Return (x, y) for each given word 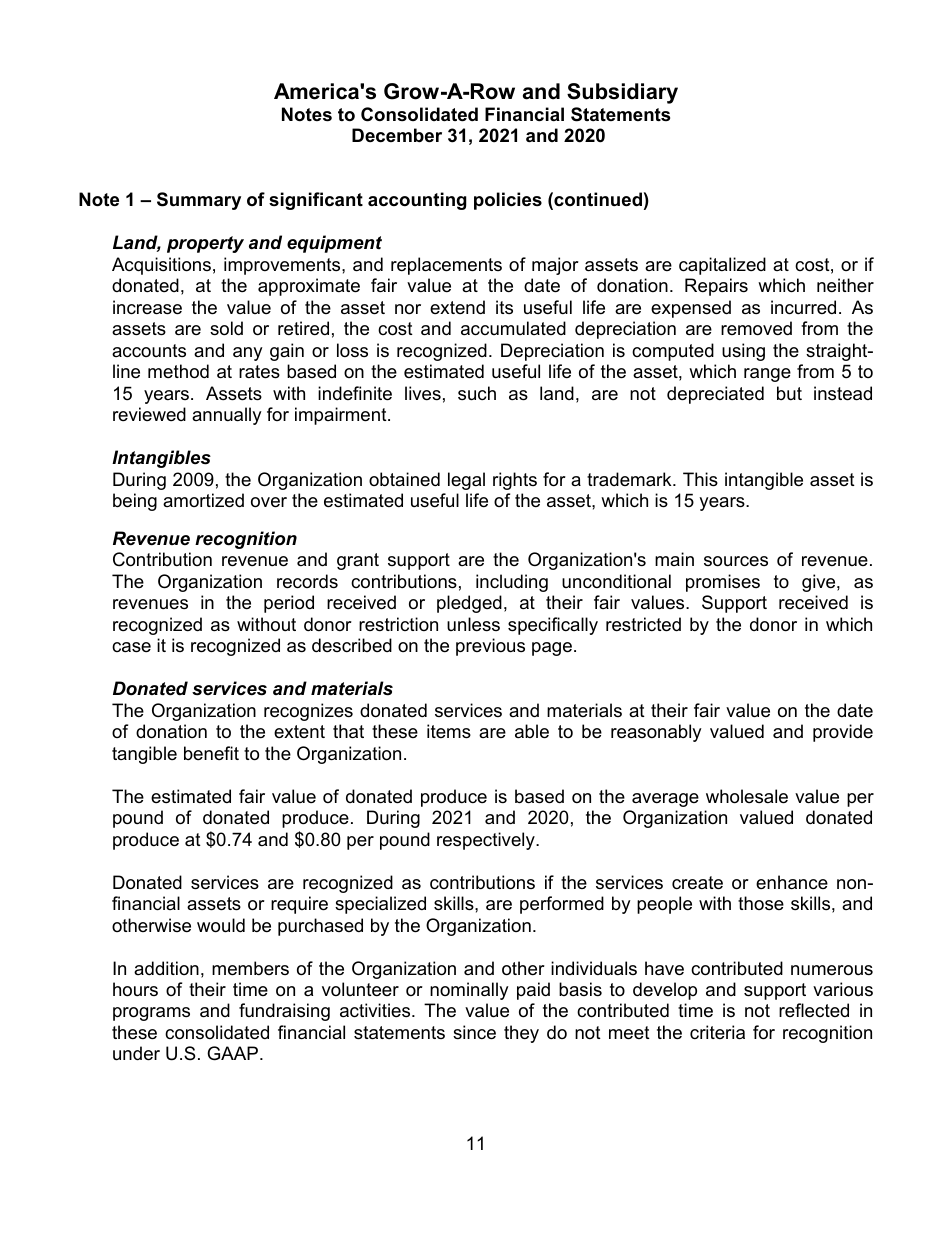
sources (736, 561)
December (397, 135)
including (512, 583)
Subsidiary (622, 93)
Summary (199, 201)
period (289, 604)
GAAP (234, 1053)
